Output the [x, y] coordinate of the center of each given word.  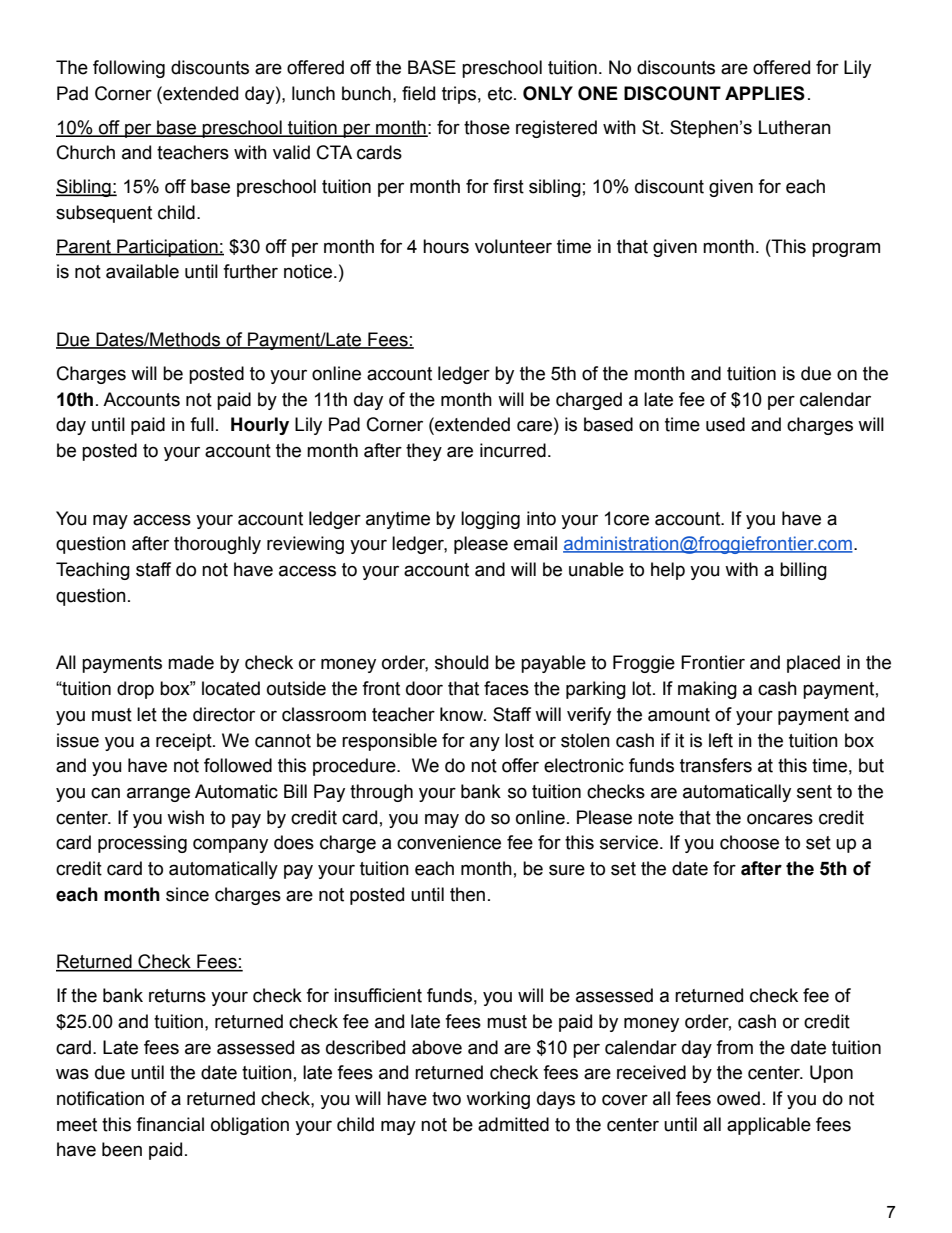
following [129, 69]
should [461, 662]
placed [813, 664]
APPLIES [765, 93]
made [191, 662]
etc [501, 94]
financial [170, 1124]
